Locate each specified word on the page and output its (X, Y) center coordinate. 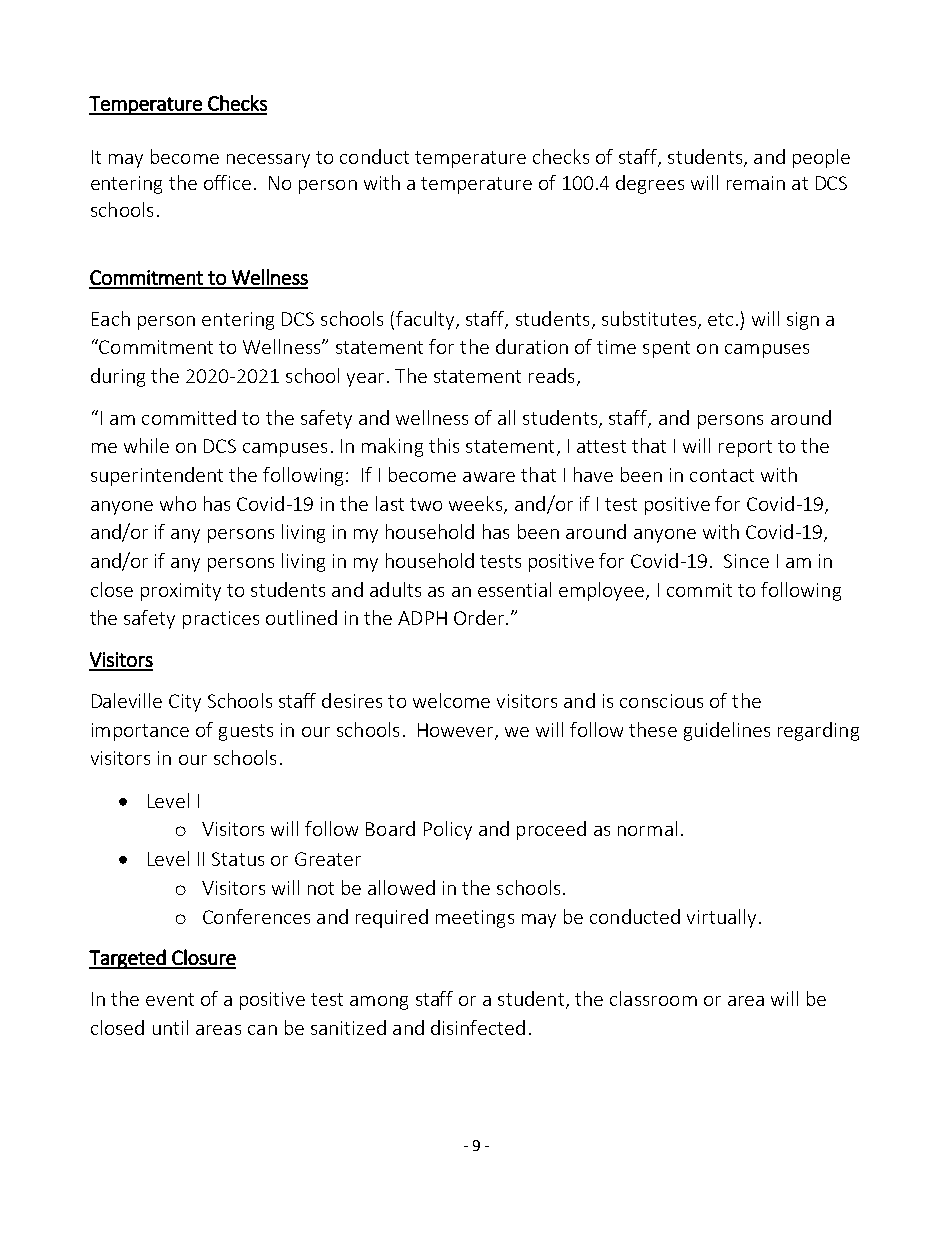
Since (746, 561)
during (118, 377)
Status (238, 859)
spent (666, 349)
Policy (448, 830)
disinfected (478, 1027)
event (170, 999)
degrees (650, 184)
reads (551, 375)
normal (647, 828)
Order (480, 617)
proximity (181, 592)
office (227, 182)
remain (756, 183)
